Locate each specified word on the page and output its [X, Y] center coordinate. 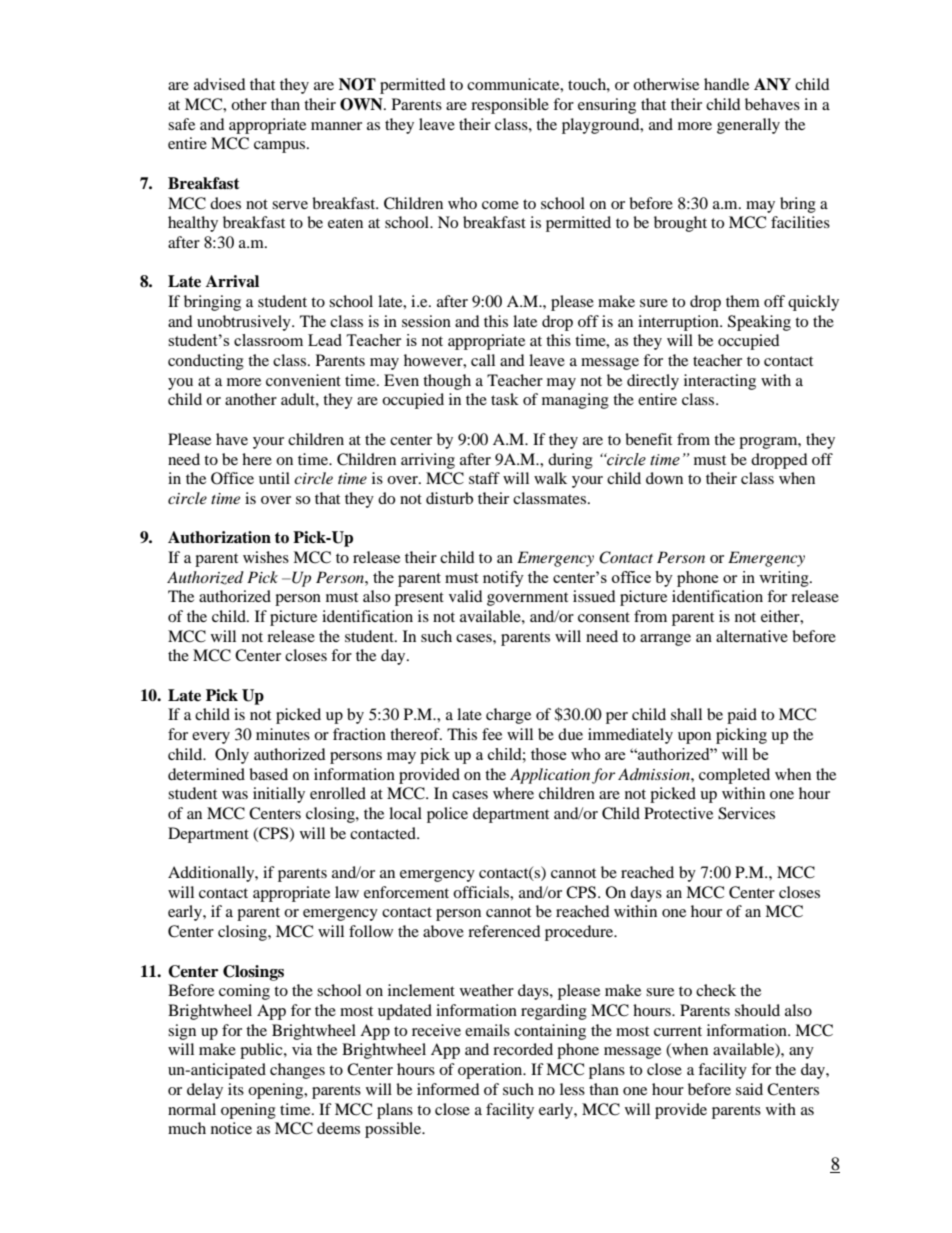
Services [746, 813]
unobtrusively [245, 323]
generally [748, 126]
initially [279, 795]
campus [281, 147]
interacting [720, 382]
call [483, 360]
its [236, 1089]
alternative [752, 636]
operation [491, 1071]
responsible [510, 106]
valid [466, 596]
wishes [266, 557]
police [447, 815]
